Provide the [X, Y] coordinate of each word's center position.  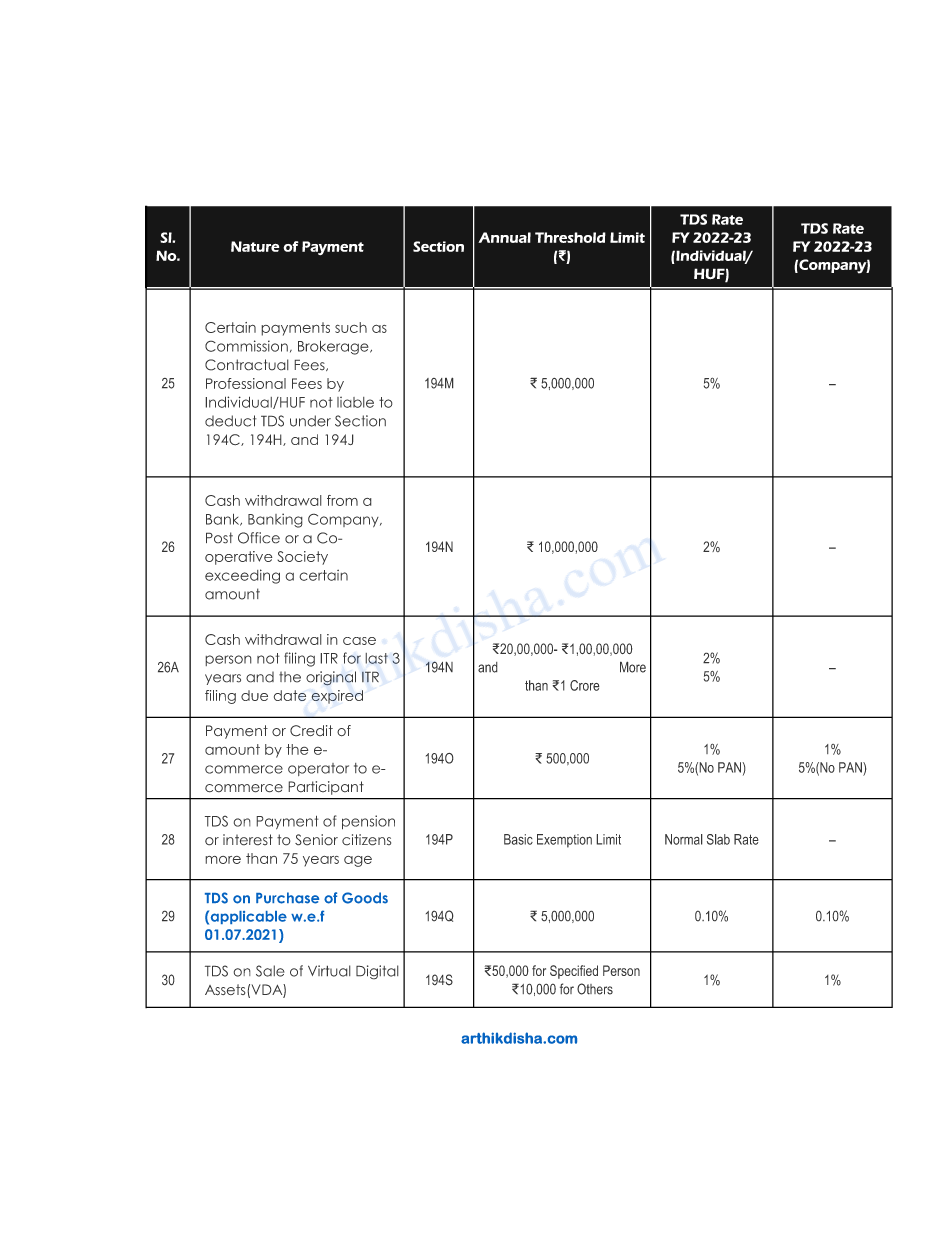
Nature [255, 246]
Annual [504, 237]
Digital [377, 972]
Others [595, 989]
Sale [270, 971]
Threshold [570, 237]
